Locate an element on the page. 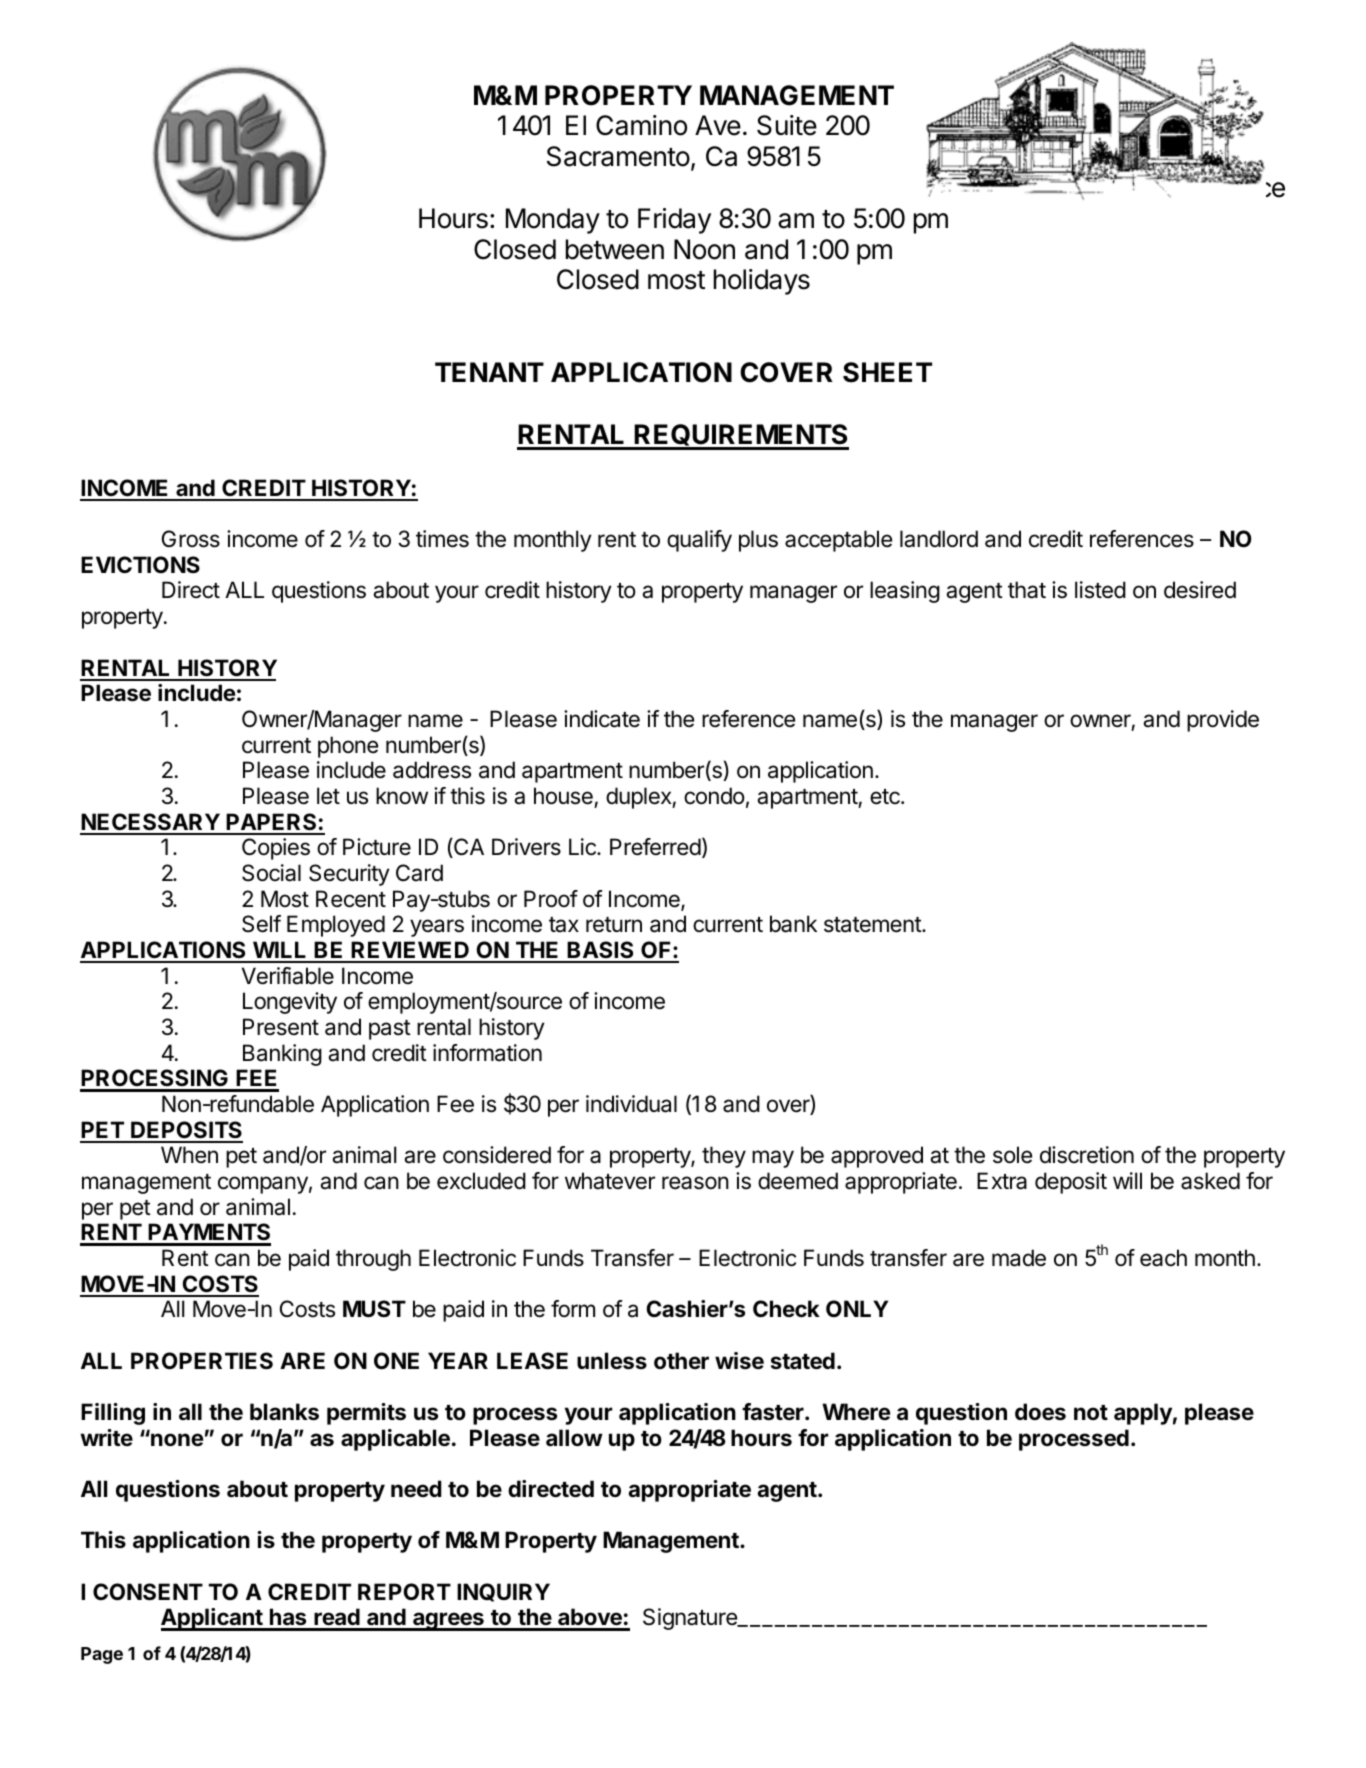 The width and height of the document is (1366, 1768). INQUIRY is located at coordinates (503, 1592).
